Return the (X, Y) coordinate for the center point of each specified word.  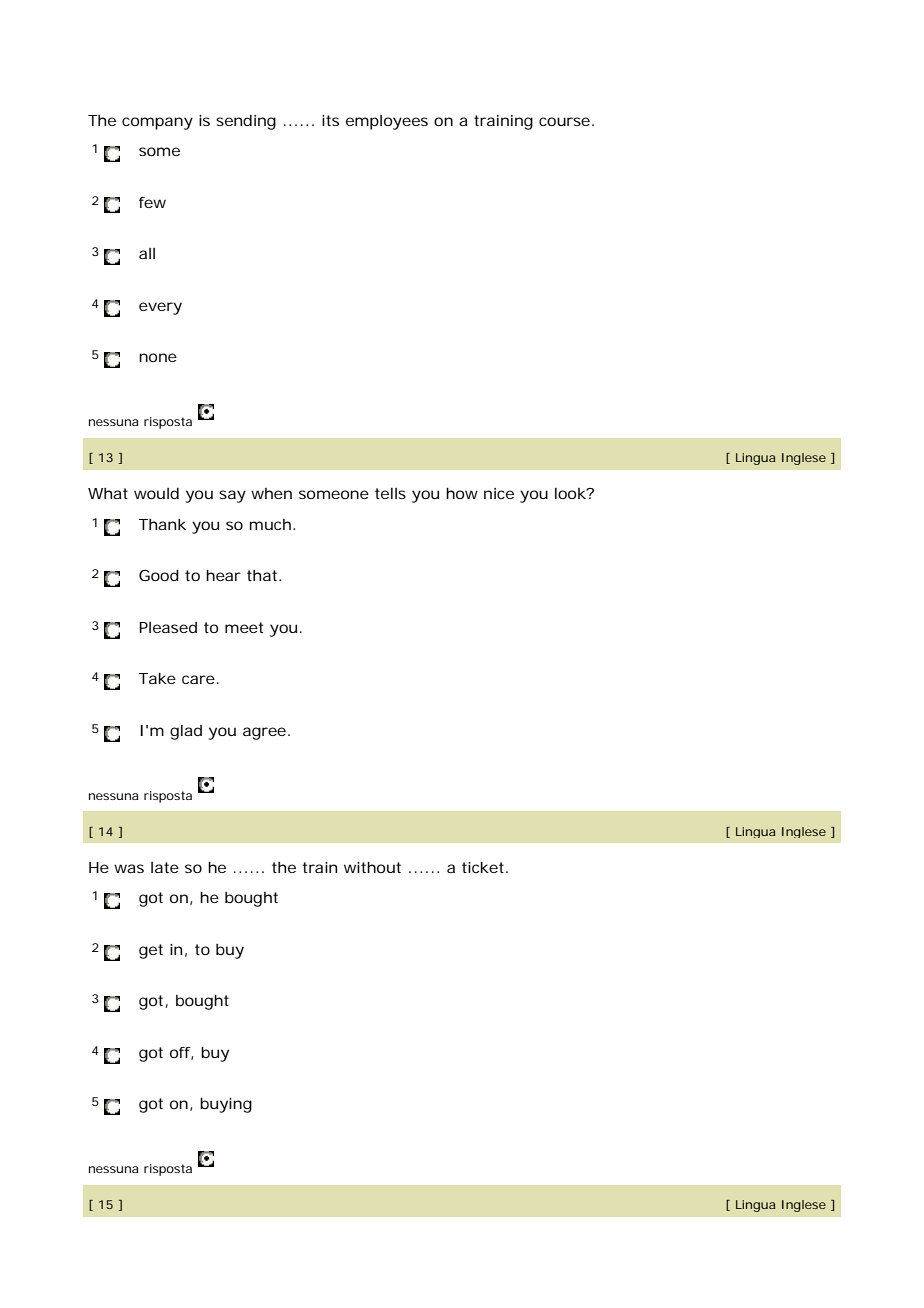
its (330, 120)
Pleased (168, 627)
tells (390, 493)
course (564, 121)
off (181, 1053)
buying (226, 1105)
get (151, 951)
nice (499, 493)
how (462, 493)
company (157, 123)
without (372, 867)
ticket (484, 867)
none (158, 357)
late (165, 867)
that (263, 575)
